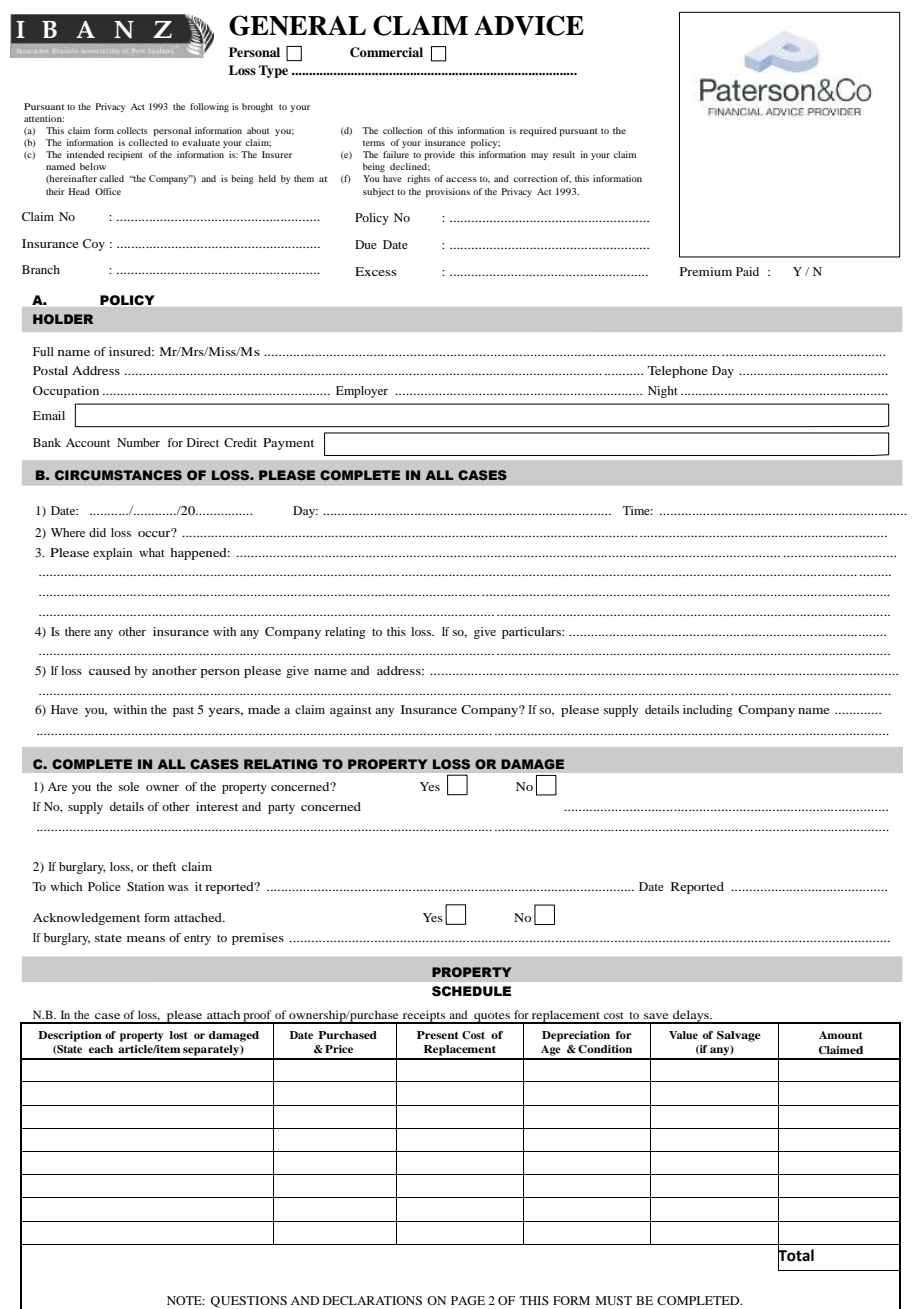 The height and width of the screenshot is (1309, 924). Describe the element at coordinates (707, 711) in the screenshot. I see `including` at that location.
